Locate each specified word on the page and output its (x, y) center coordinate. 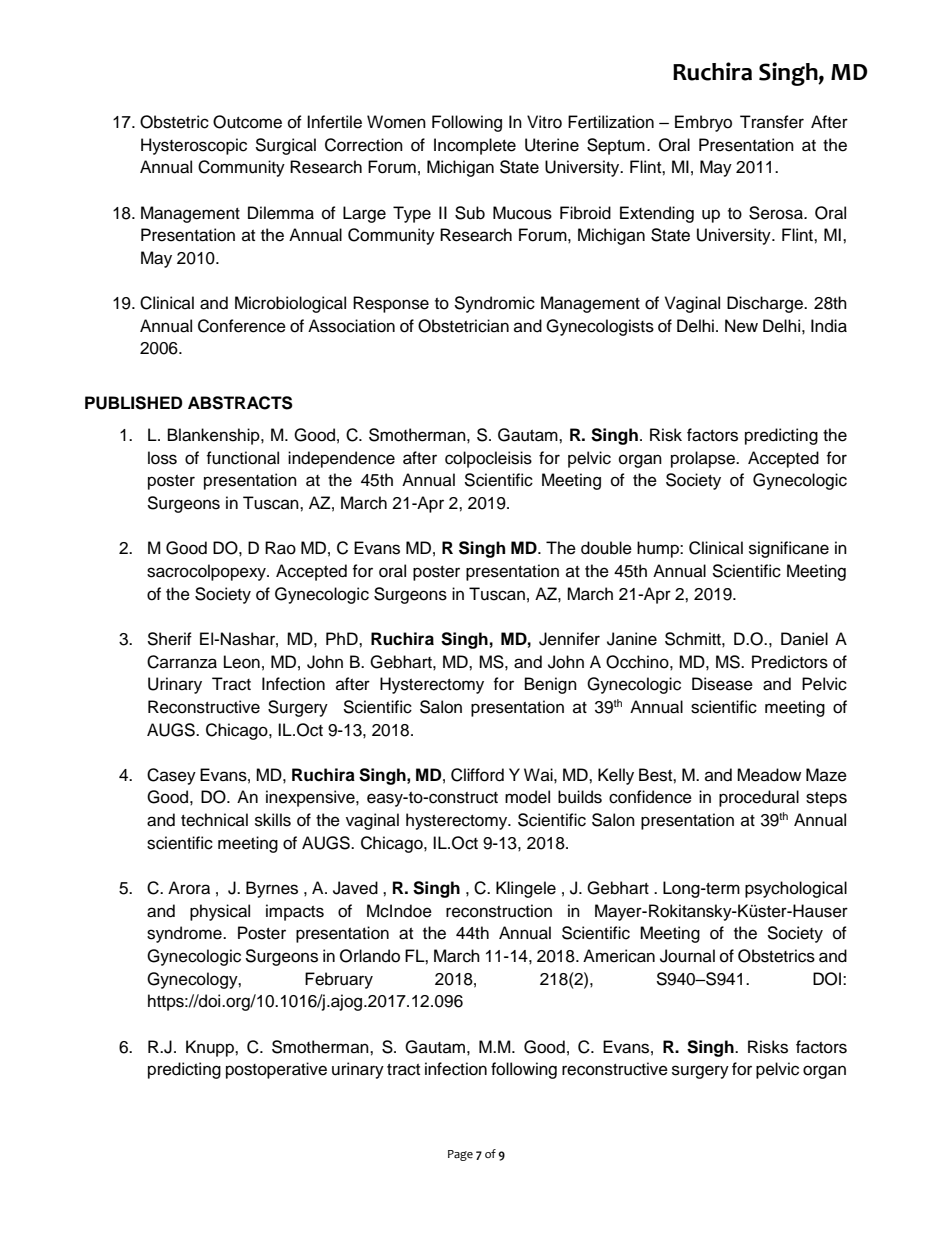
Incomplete (475, 146)
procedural (759, 798)
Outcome (247, 122)
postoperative (276, 1070)
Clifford (477, 775)
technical (214, 820)
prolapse (704, 459)
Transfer (772, 122)
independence (341, 459)
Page (460, 1155)
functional (242, 458)
